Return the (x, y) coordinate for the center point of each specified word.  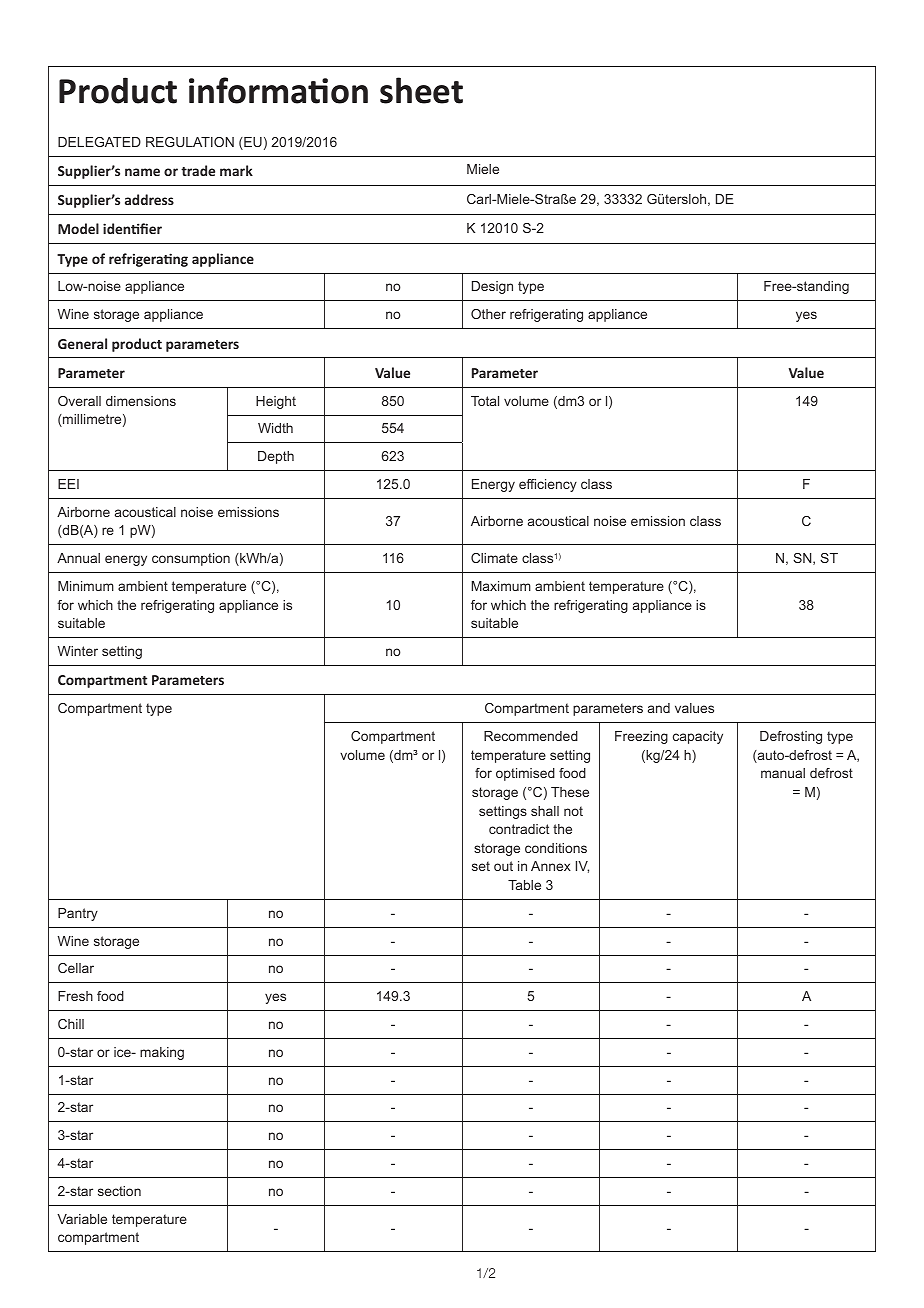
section (119, 1191)
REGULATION (190, 142)
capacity (698, 737)
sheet (421, 90)
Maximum (501, 586)
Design (492, 287)
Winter (78, 651)
